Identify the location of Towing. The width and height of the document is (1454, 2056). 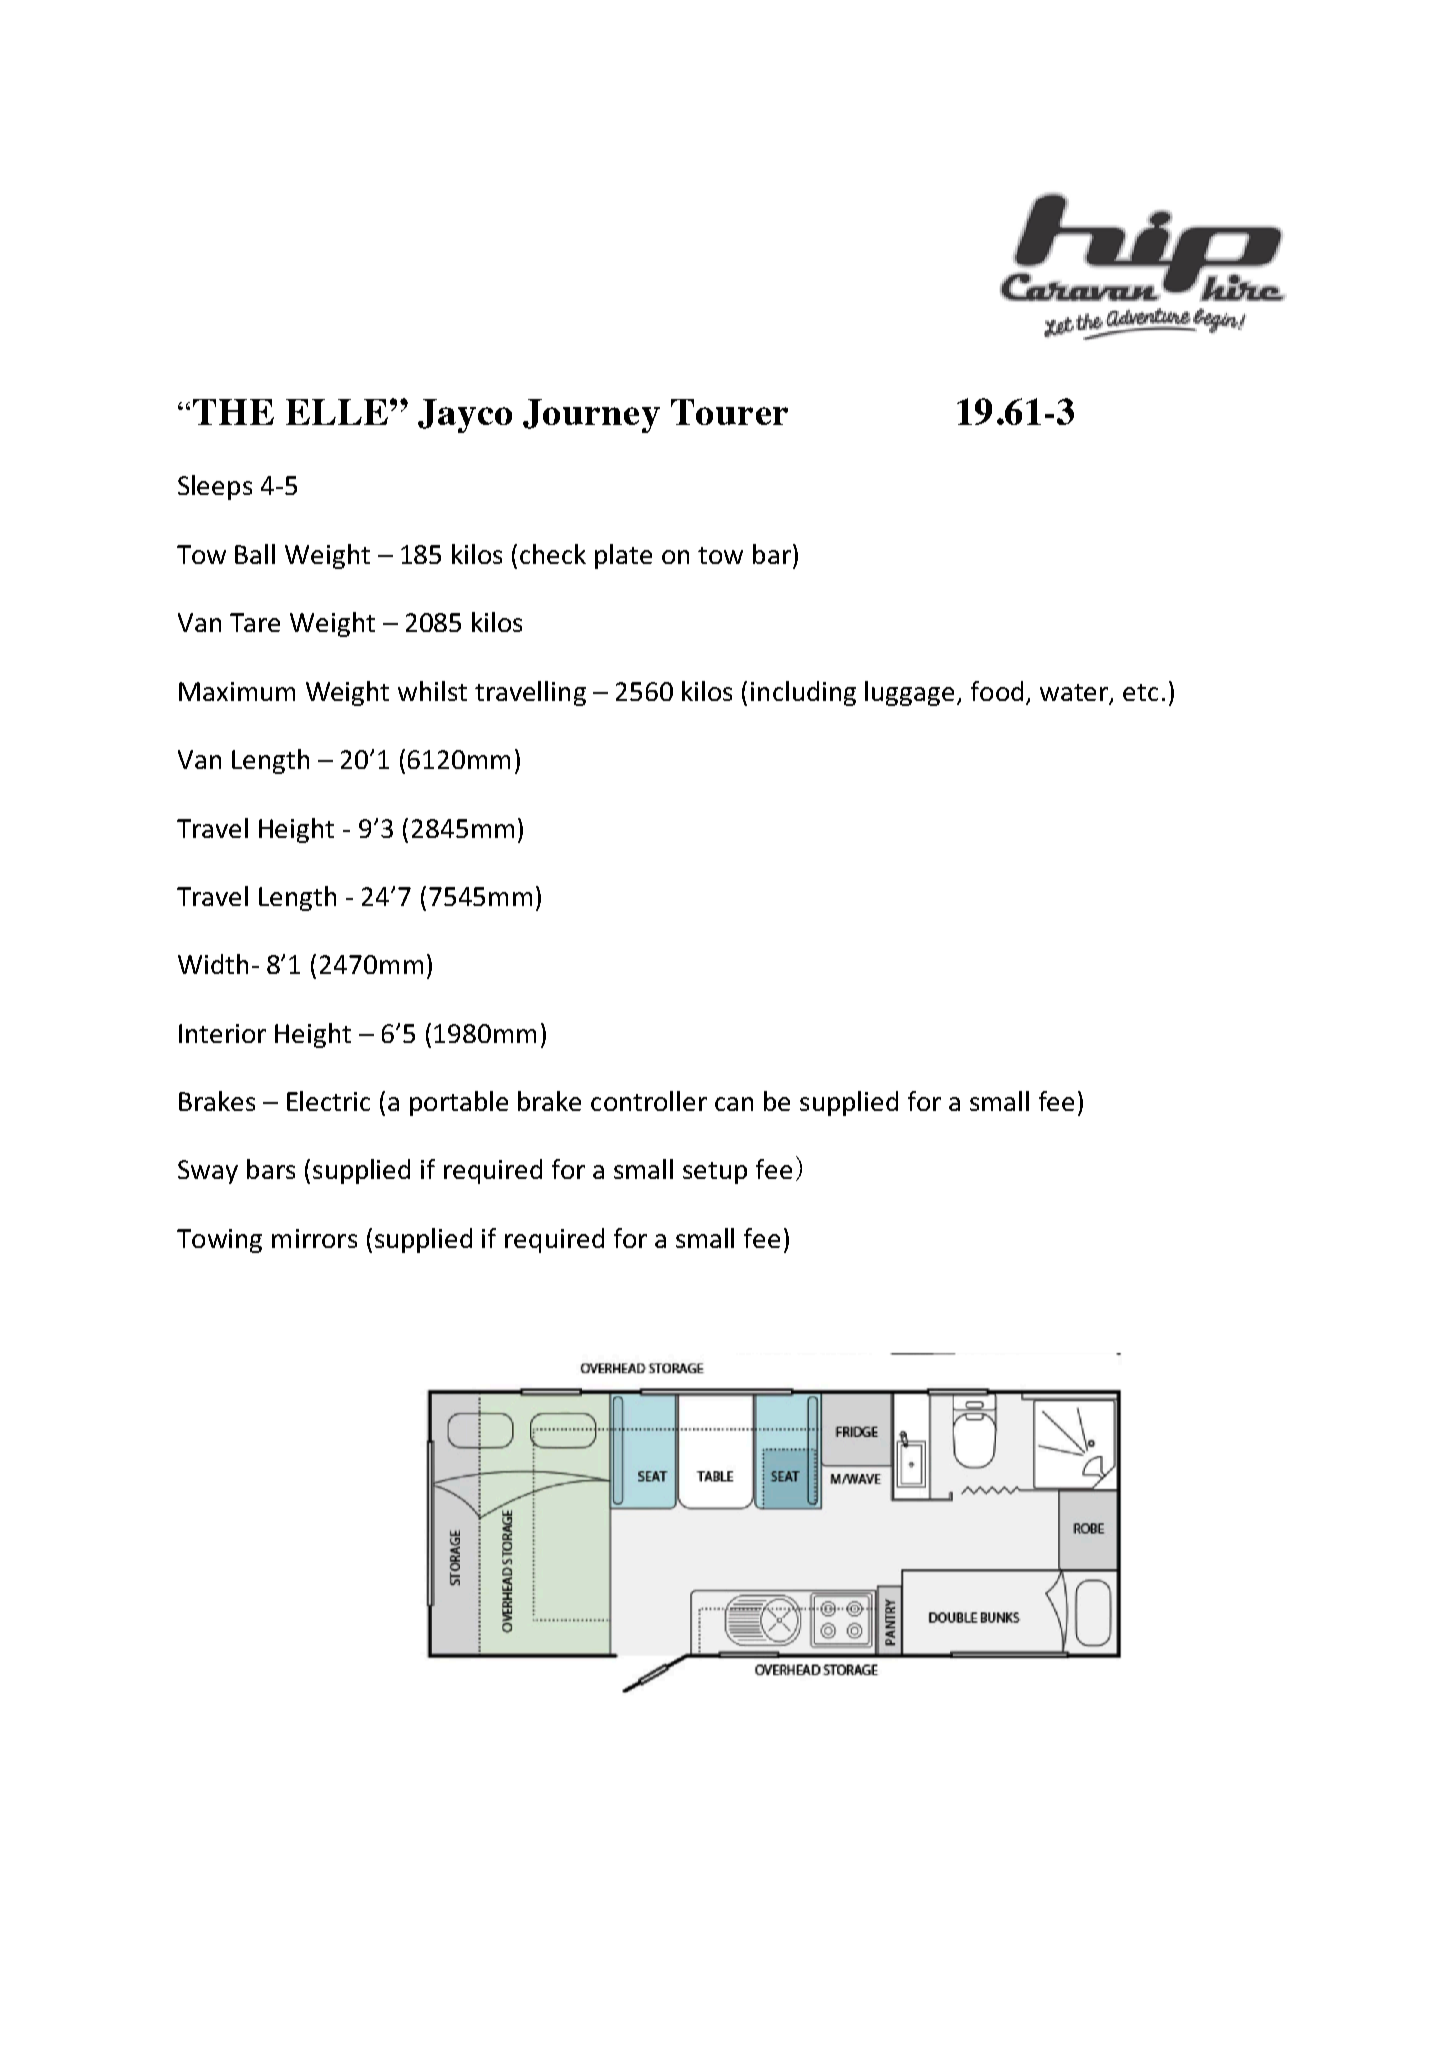
(219, 1241).
